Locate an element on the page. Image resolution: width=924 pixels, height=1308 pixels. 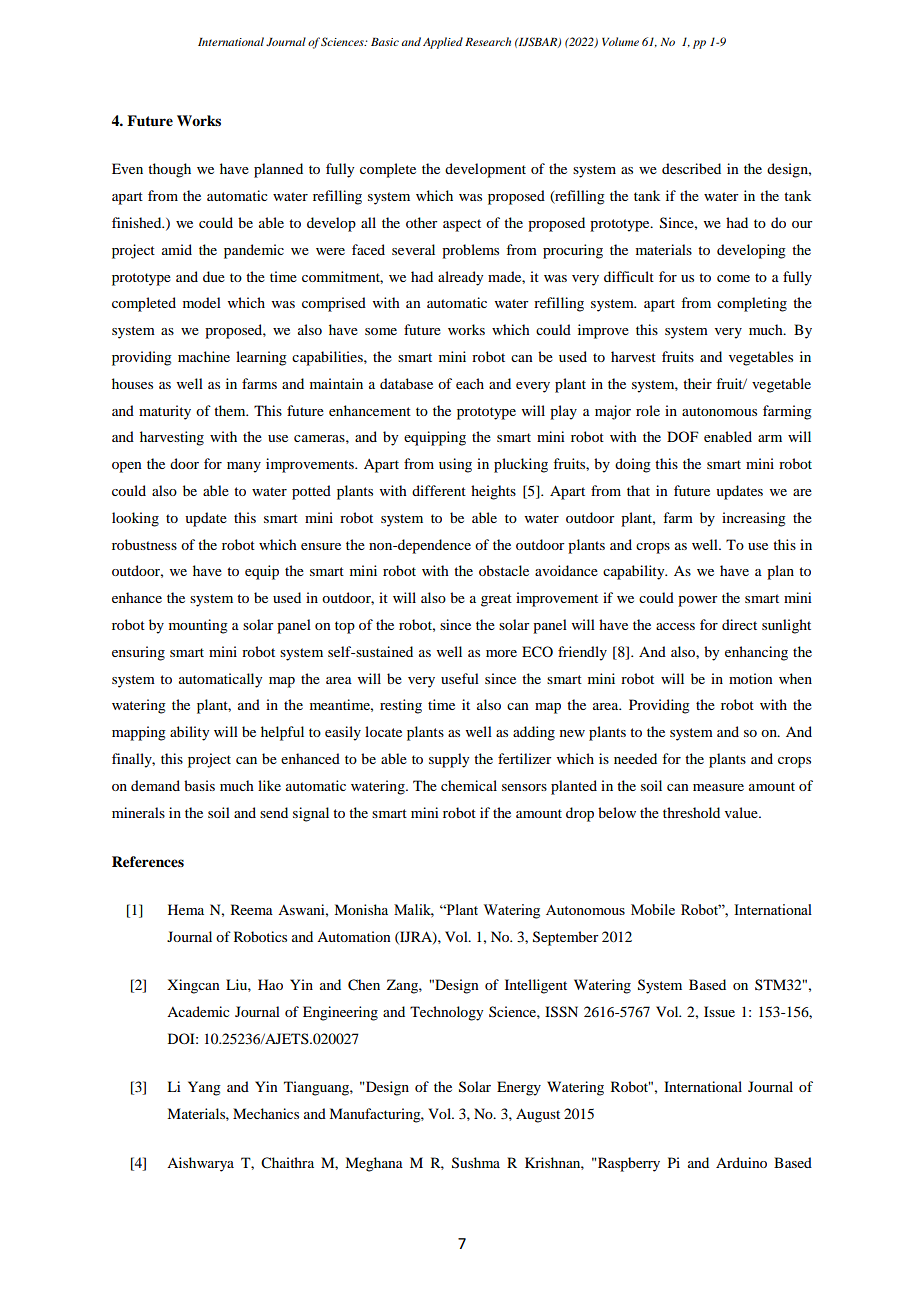
many is located at coordinates (244, 467).
